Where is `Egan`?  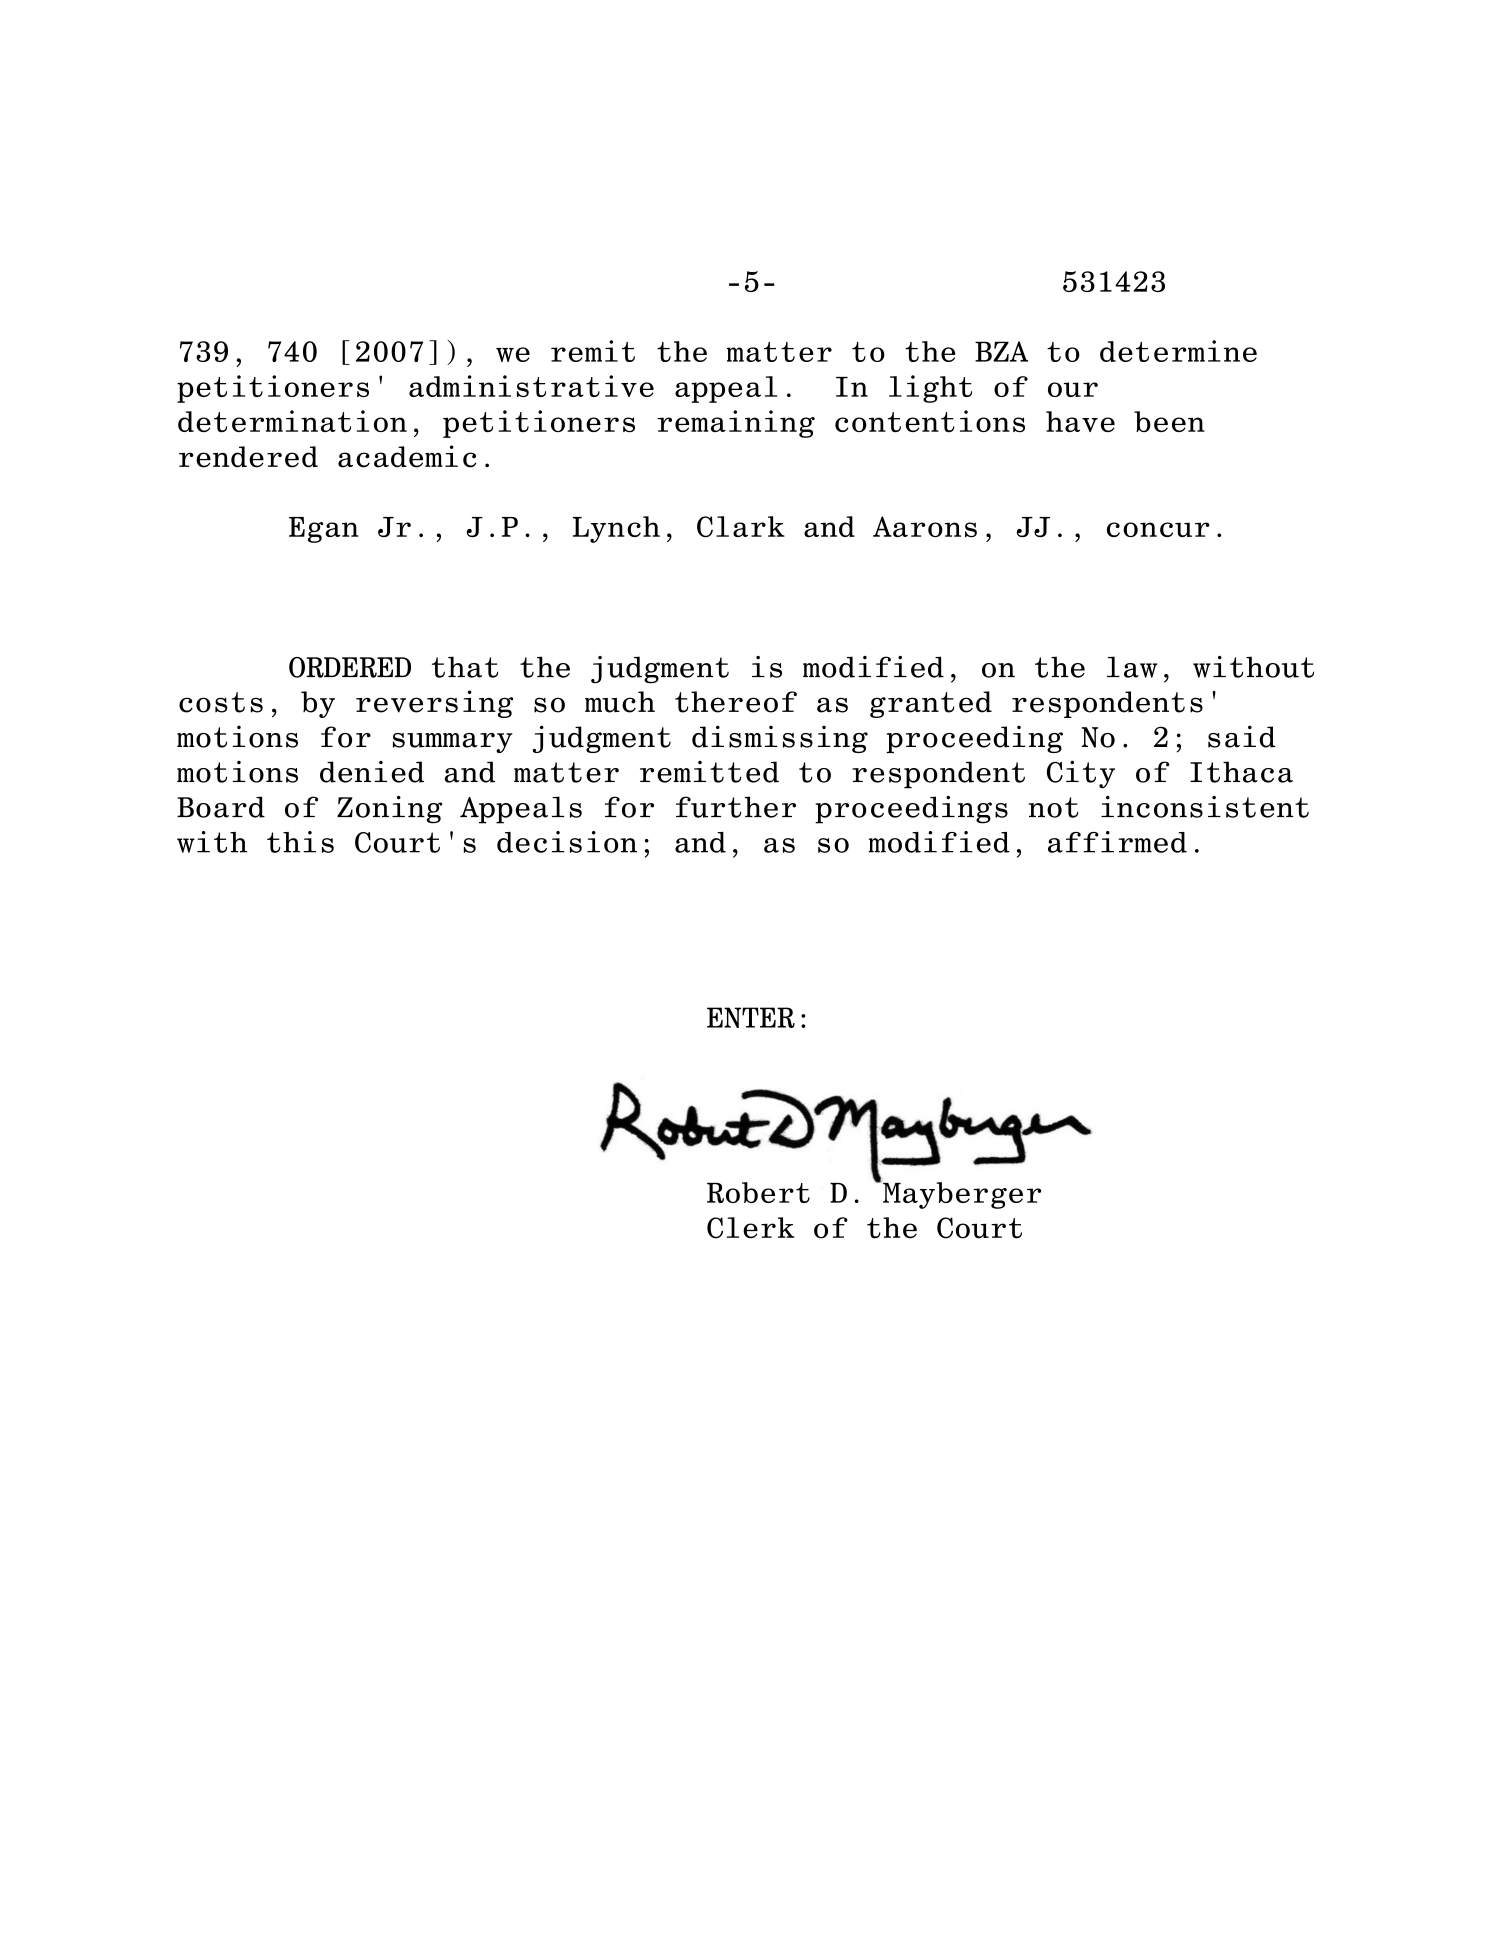 Egan is located at coordinates (324, 530).
